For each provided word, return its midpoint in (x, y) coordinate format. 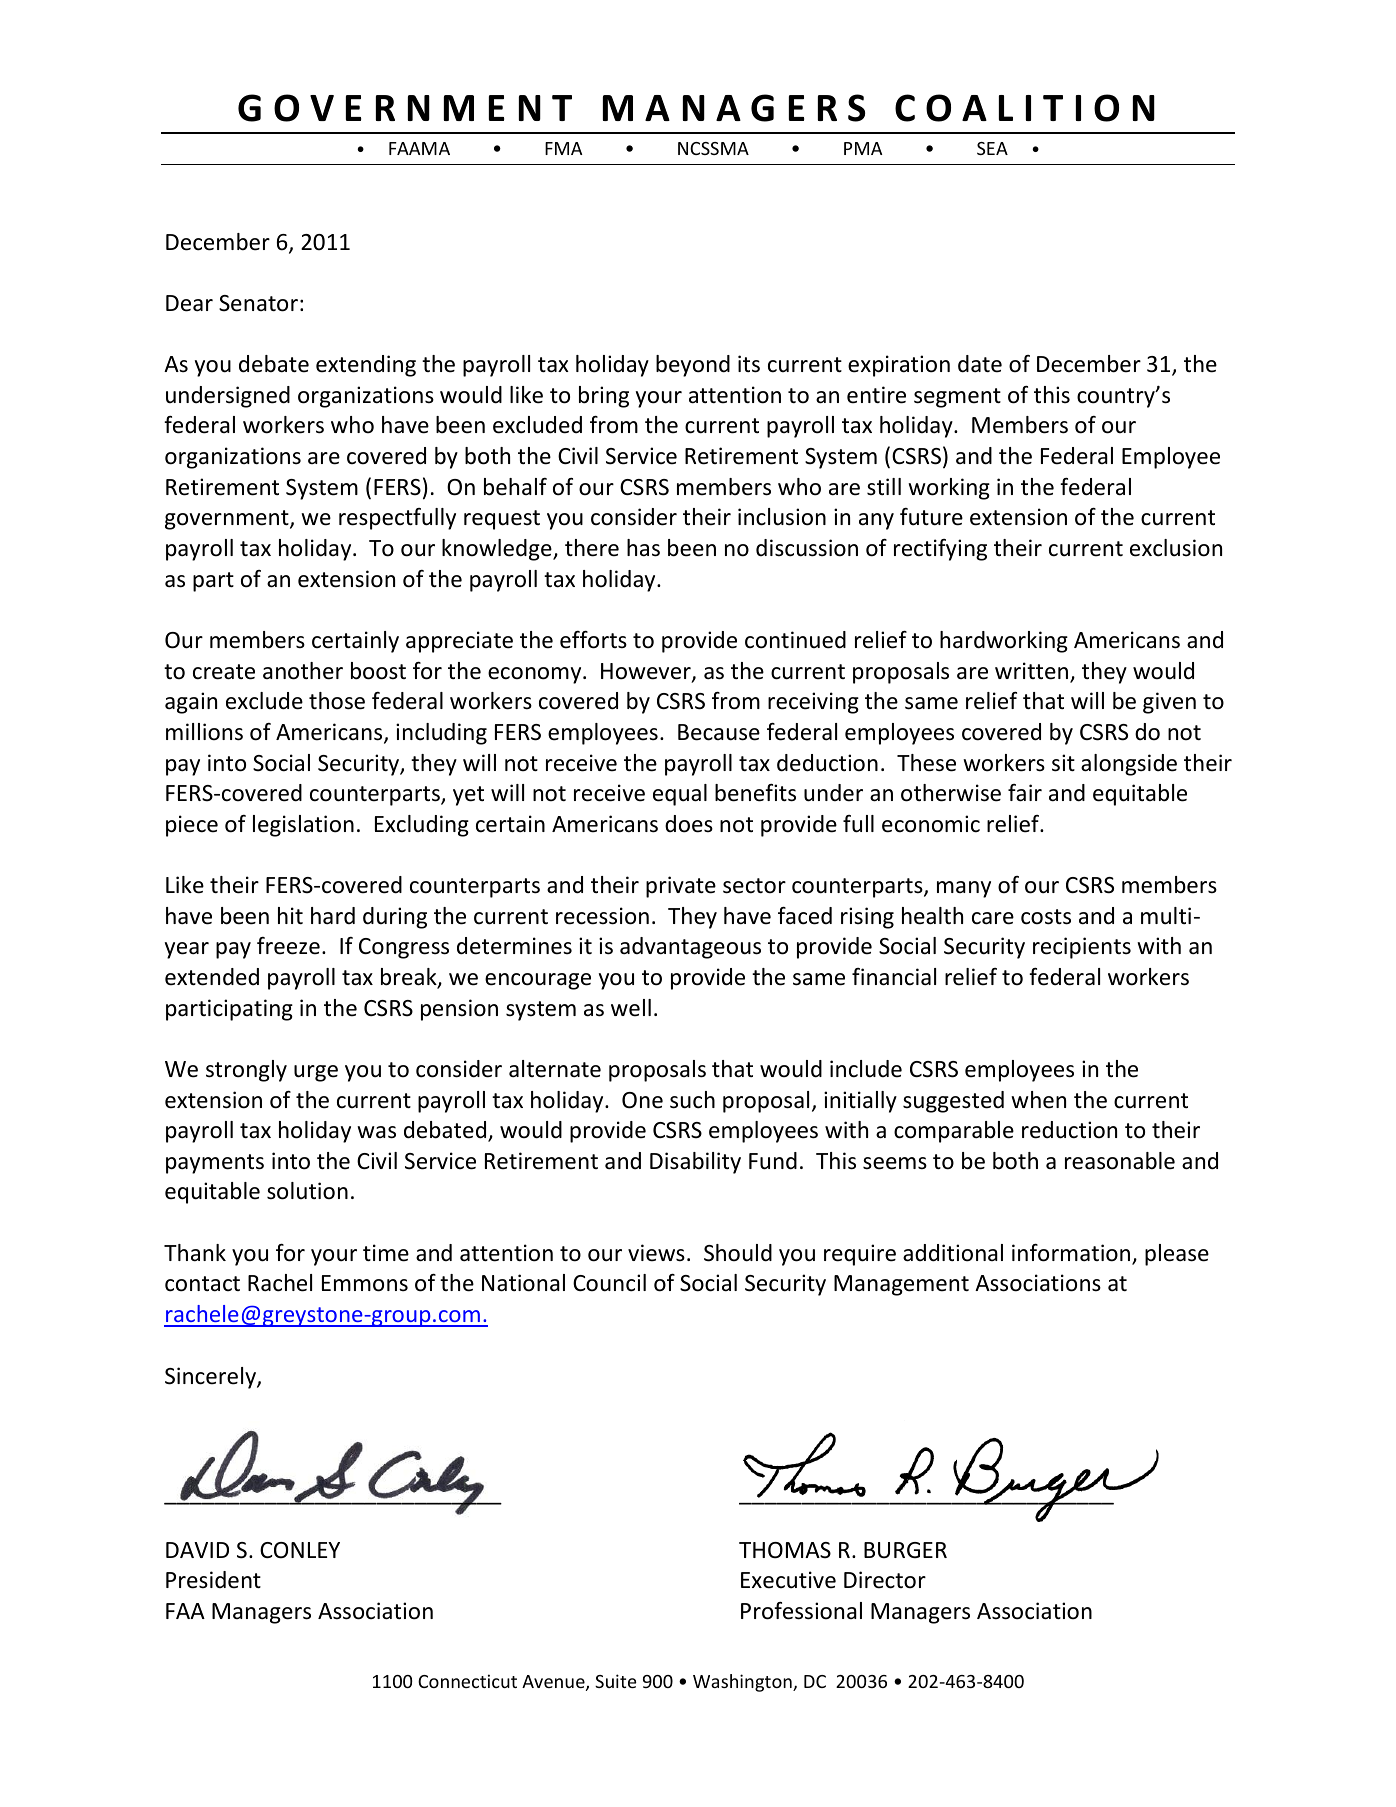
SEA (992, 148)
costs (1046, 917)
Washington (743, 1683)
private (681, 887)
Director (885, 1580)
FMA (563, 148)
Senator (258, 303)
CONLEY (300, 1550)
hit (290, 915)
